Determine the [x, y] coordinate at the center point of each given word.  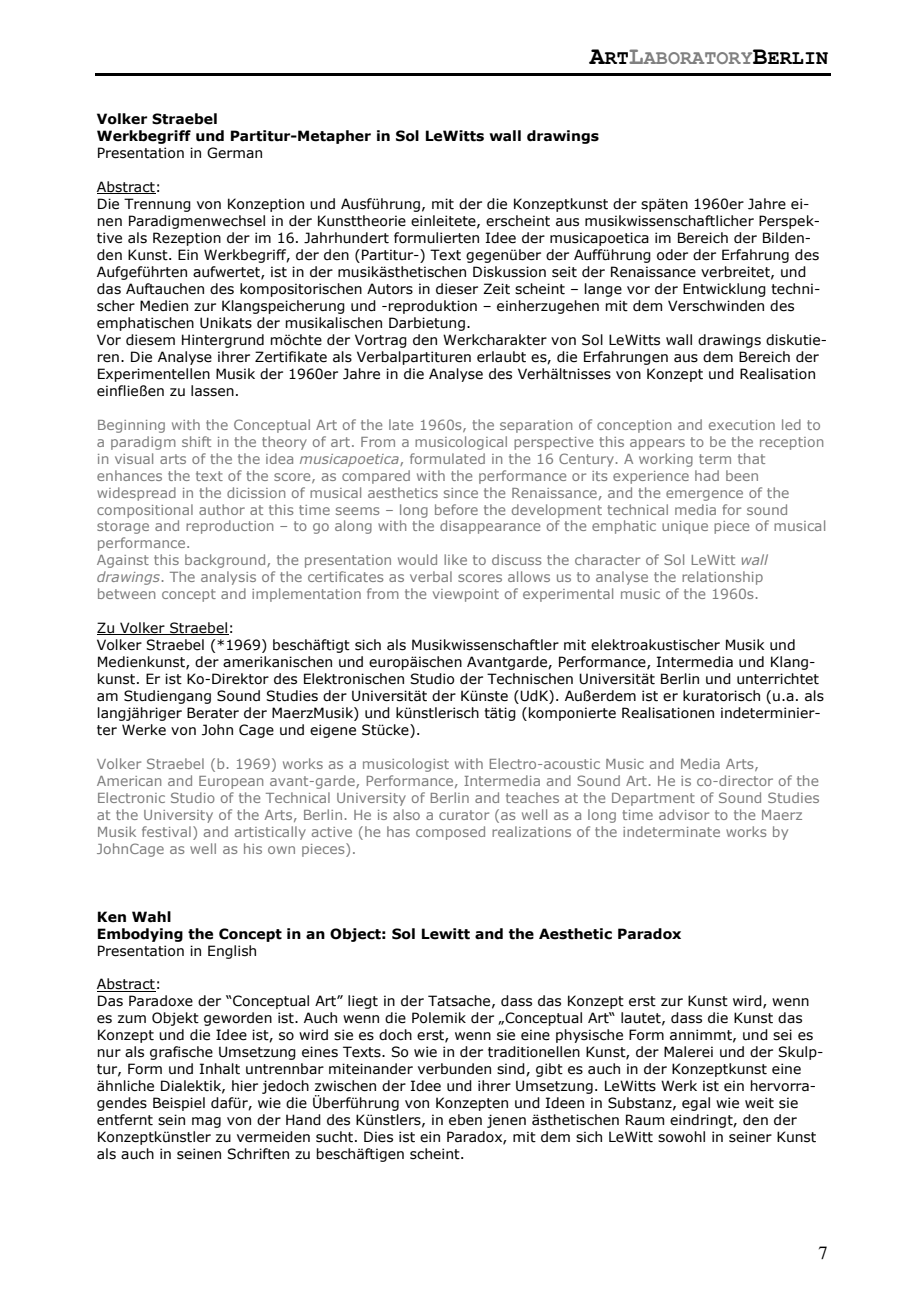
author [222, 509]
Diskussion [509, 272]
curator [464, 815]
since [461, 493]
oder [672, 255]
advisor [684, 814]
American [129, 781]
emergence [704, 495]
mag [206, 1122]
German [234, 153]
